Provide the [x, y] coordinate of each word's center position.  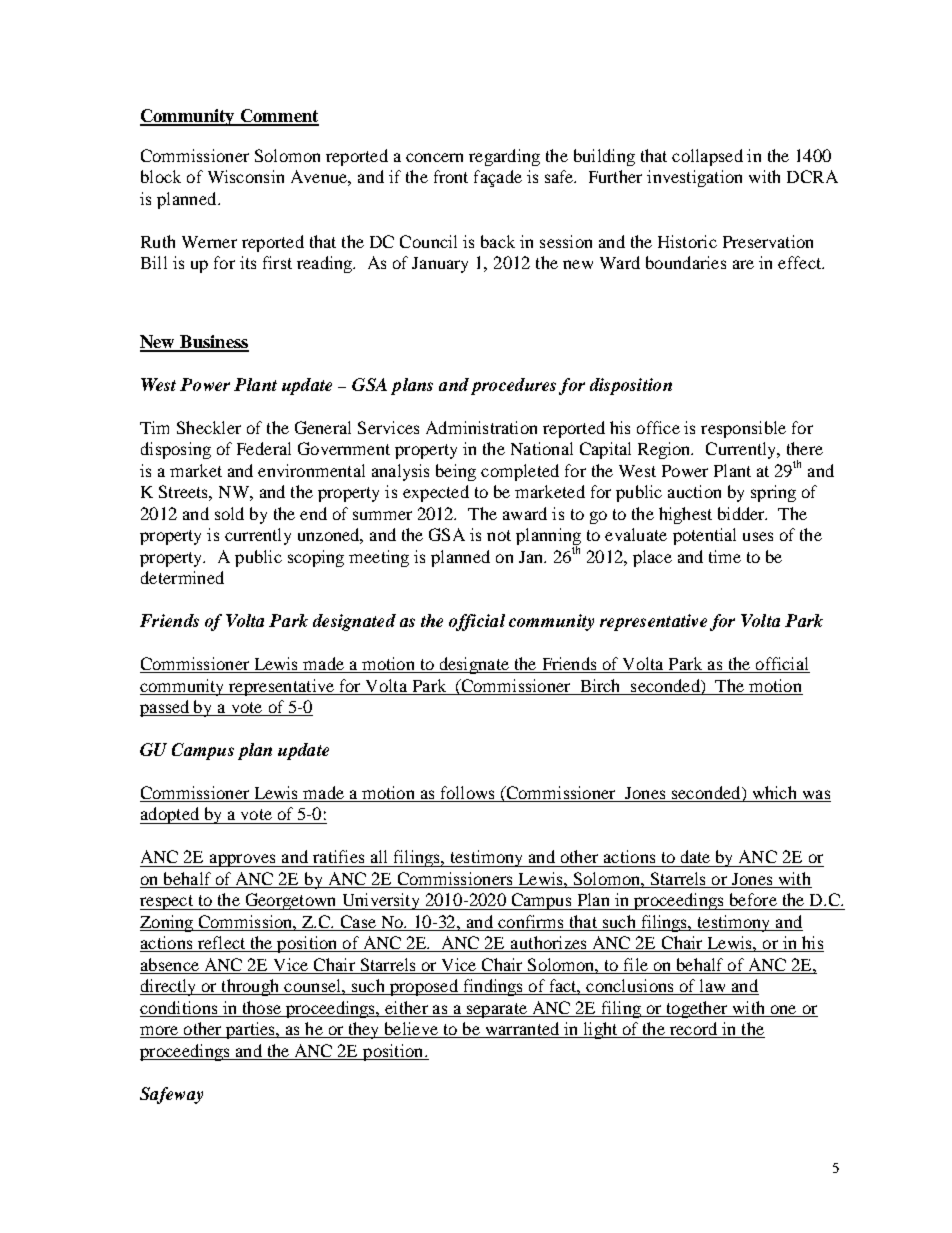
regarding [504, 157]
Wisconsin [246, 176]
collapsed [707, 157]
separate [496, 1010]
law [712, 987]
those [262, 1007]
